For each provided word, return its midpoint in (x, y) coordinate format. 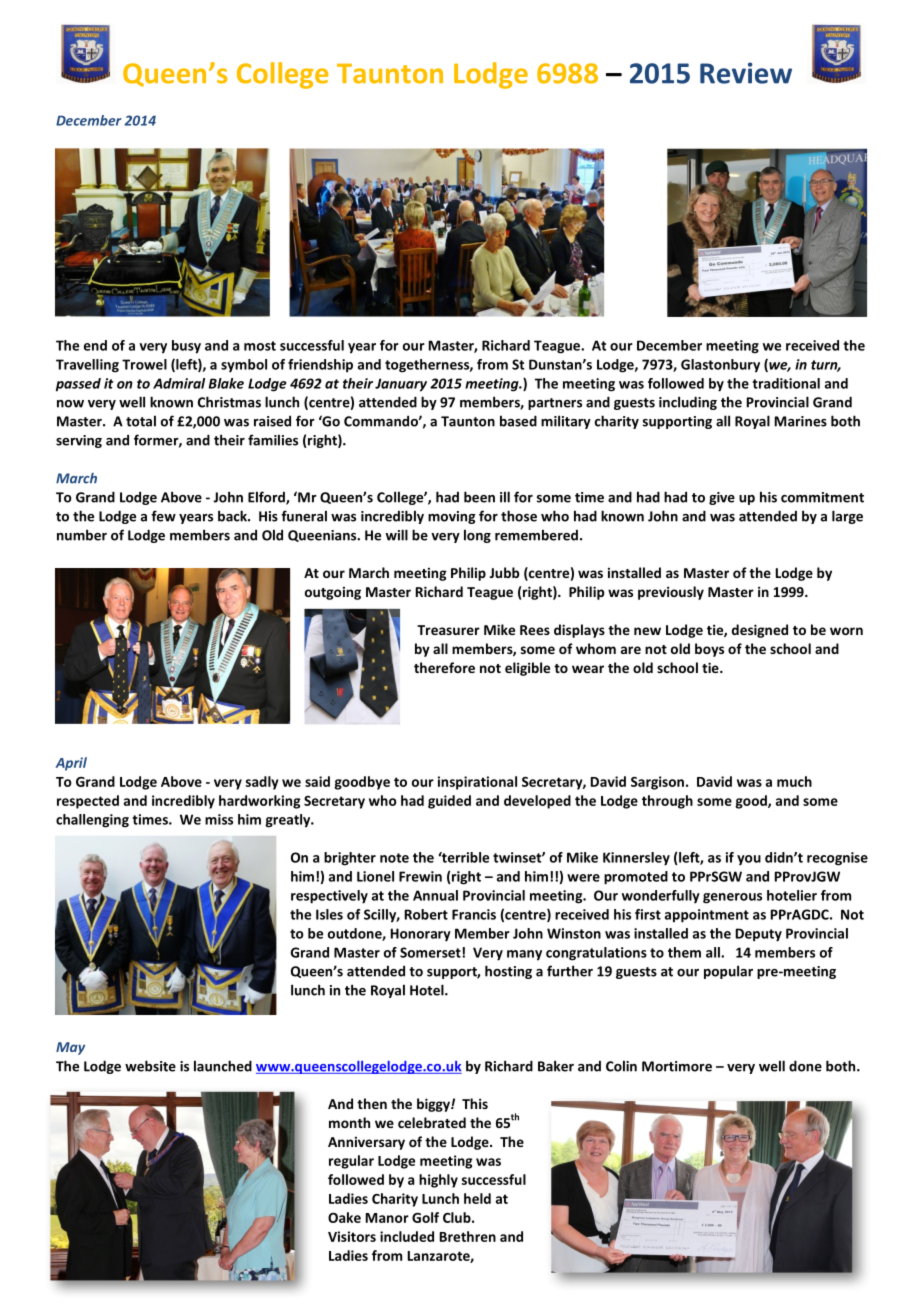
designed (760, 631)
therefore (444, 667)
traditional (786, 383)
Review (746, 73)
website (150, 1066)
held (477, 1198)
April (71, 764)
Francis (474, 914)
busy (186, 347)
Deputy (759, 935)
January (401, 385)
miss (219, 819)
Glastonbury (720, 366)
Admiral (179, 383)
